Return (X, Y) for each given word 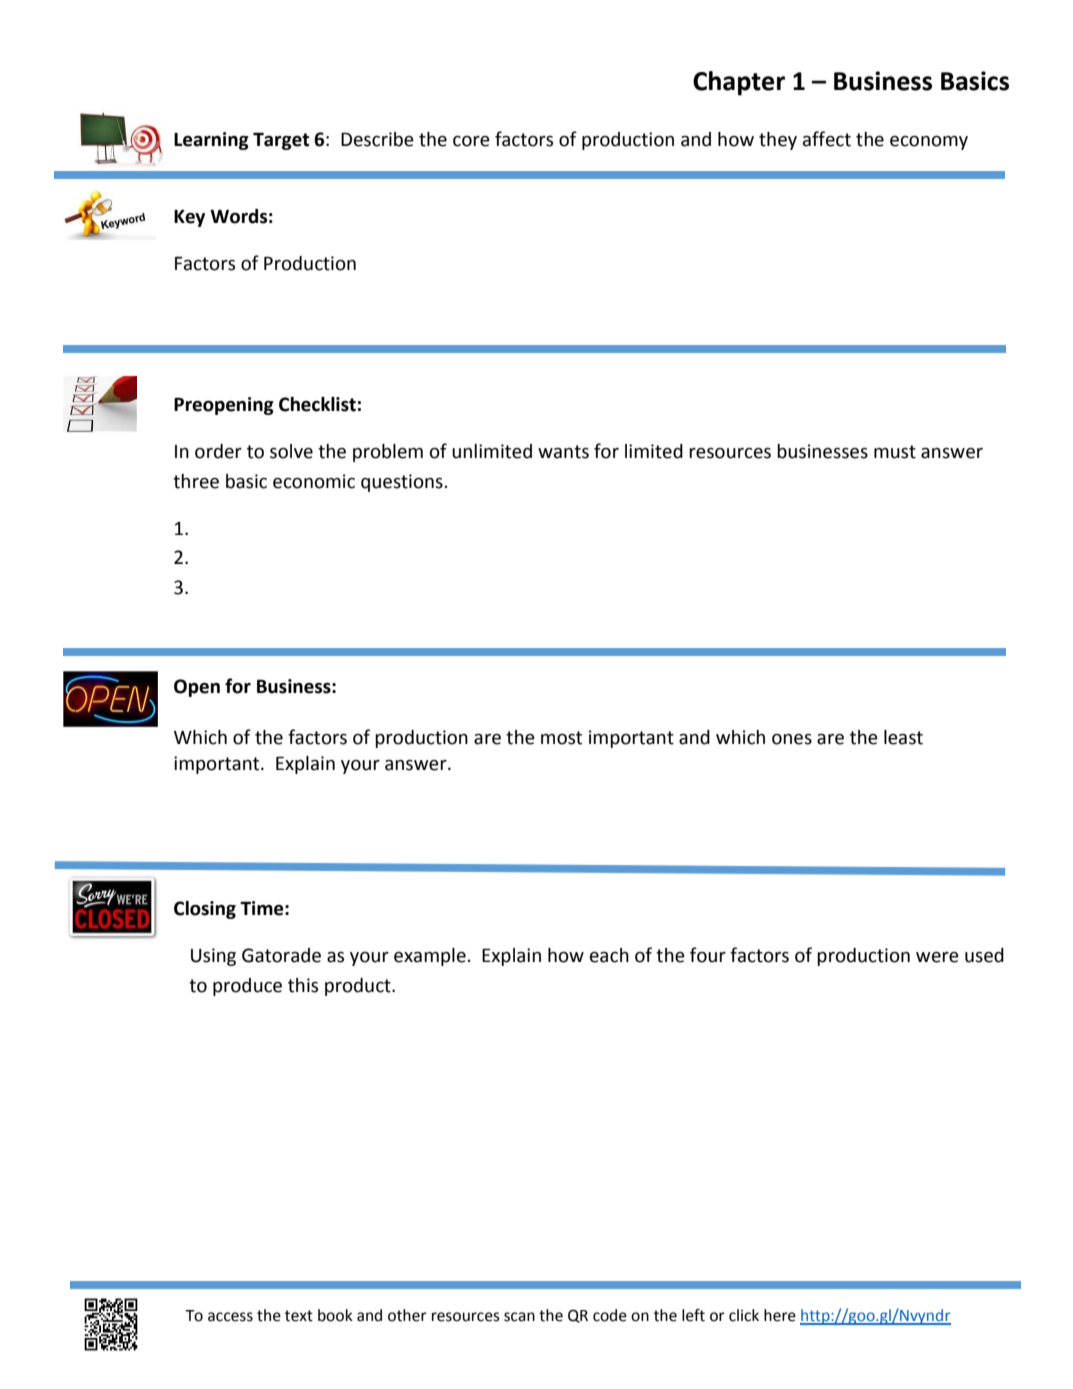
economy (929, 143)
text (299, 1316)
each (609, 955)
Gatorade (281, 955)
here (780, 1315)
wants (563, 452)
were (937, 957)
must (895, 452)
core (471, 141)
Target (281, 141)
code (610, 1315)
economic (314, 481)
